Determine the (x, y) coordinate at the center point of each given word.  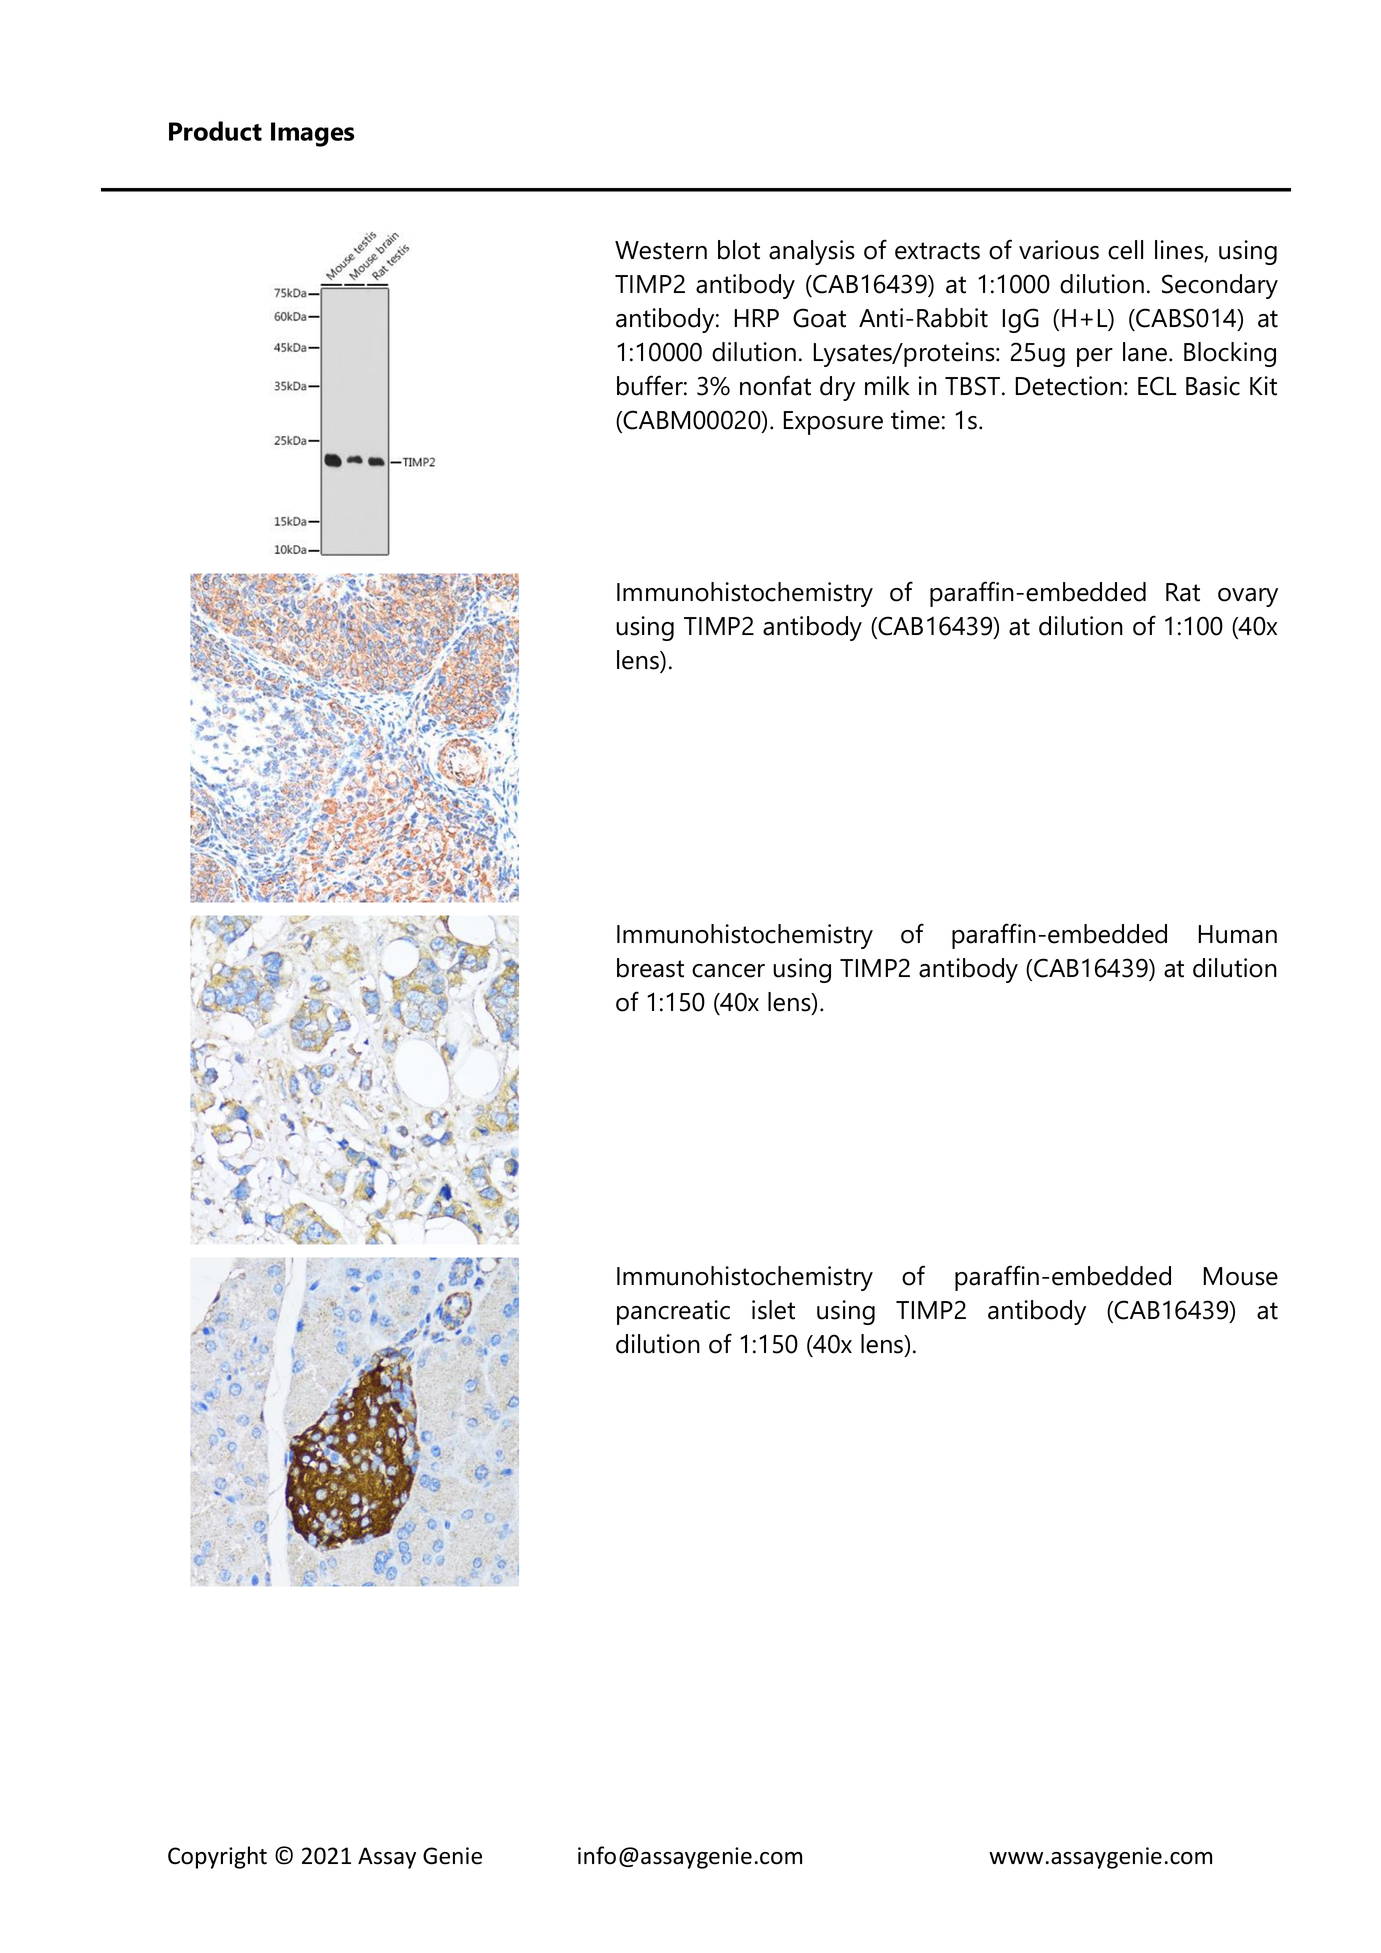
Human (1238, 934)
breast (650, 968)
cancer (728, 971)
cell (1125, 250)
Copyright (217, 1857)
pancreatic (673, 1312)
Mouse (1240, 1276)
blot (739, 250)
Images (312, 134)
